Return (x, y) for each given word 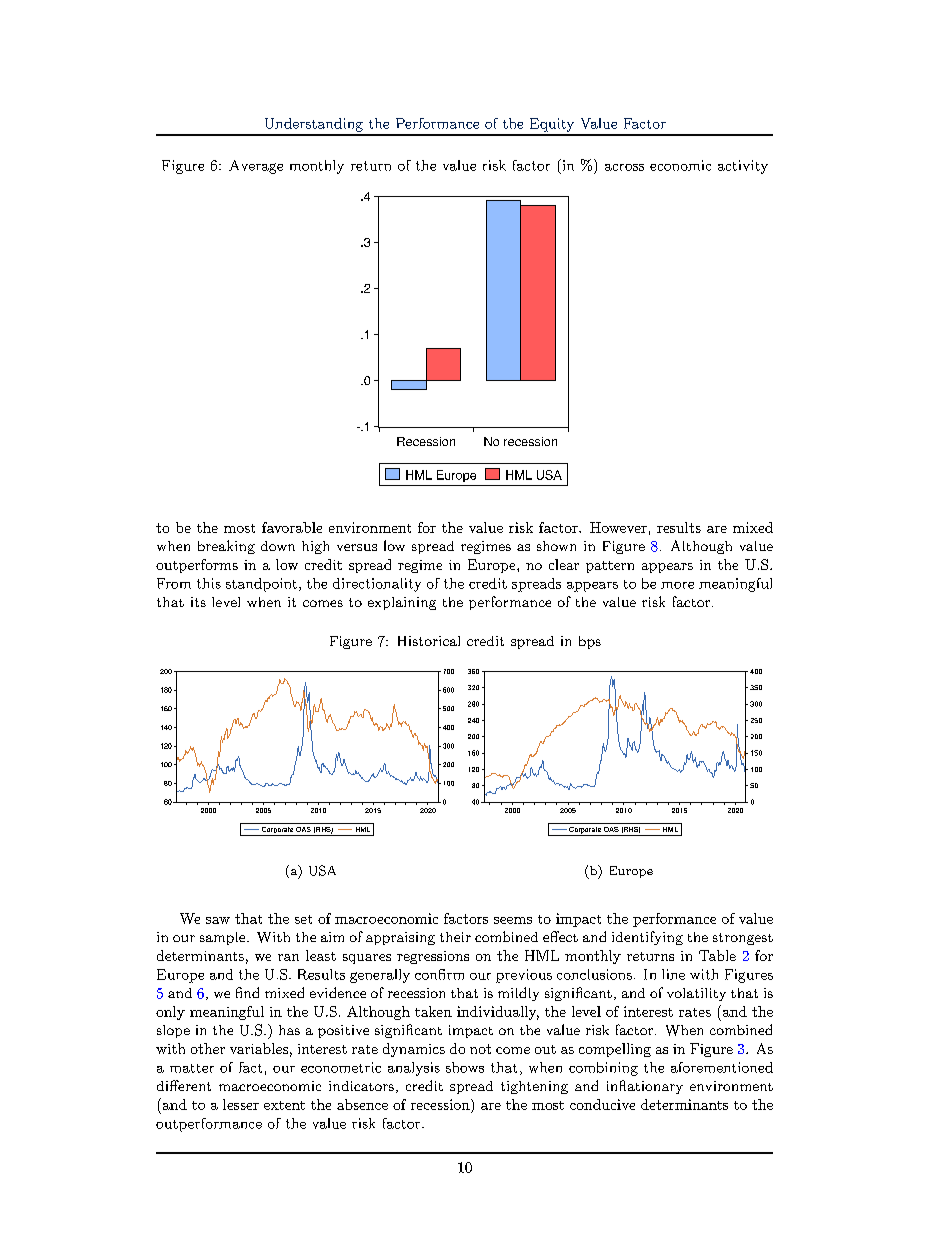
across (624, 167)
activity (743, 167)
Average (256, 167)
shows (465, 1067)
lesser (241, 1104)
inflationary (645, 1087)
